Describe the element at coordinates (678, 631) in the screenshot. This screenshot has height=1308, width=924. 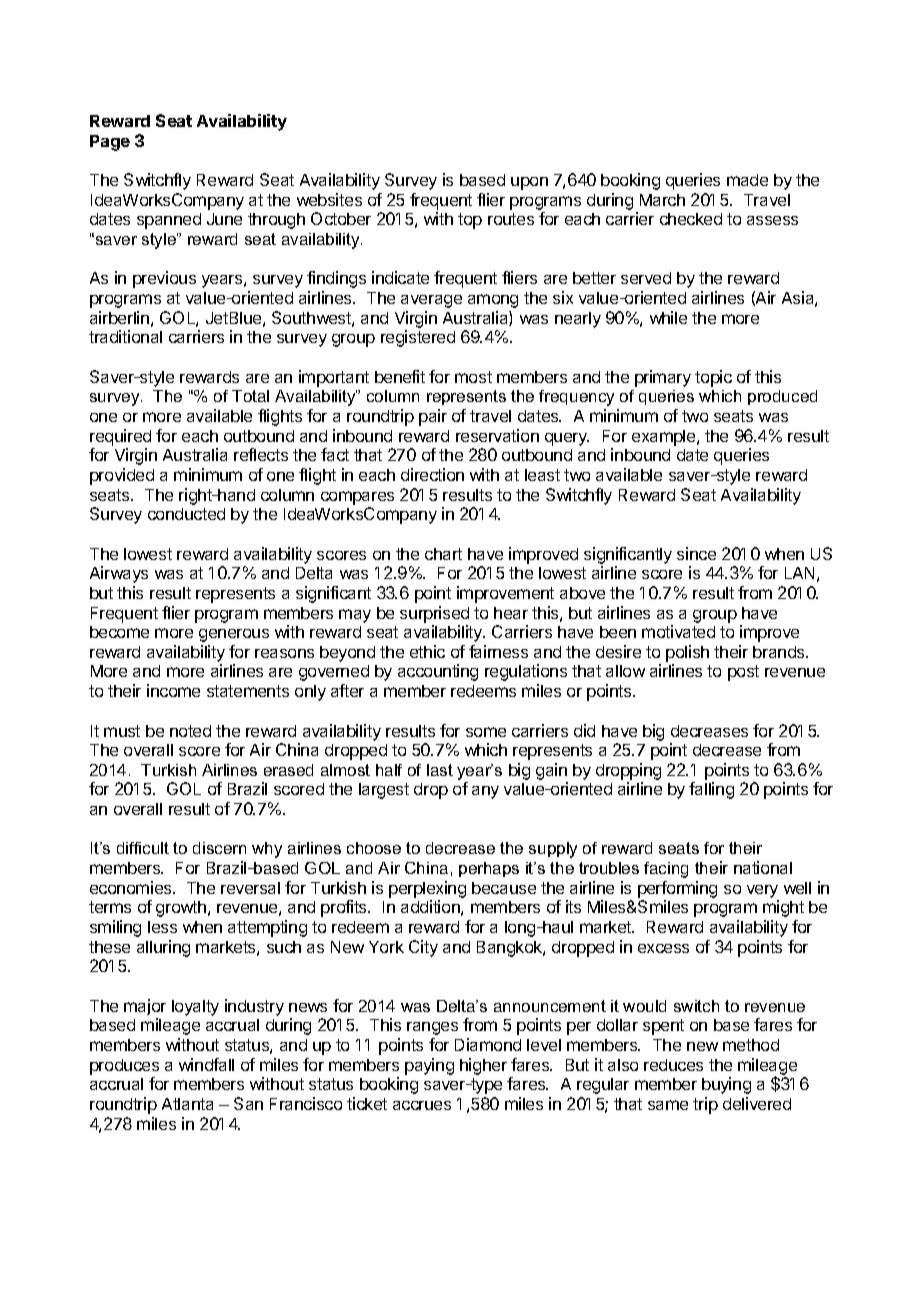
I see `motivated` at that location.
